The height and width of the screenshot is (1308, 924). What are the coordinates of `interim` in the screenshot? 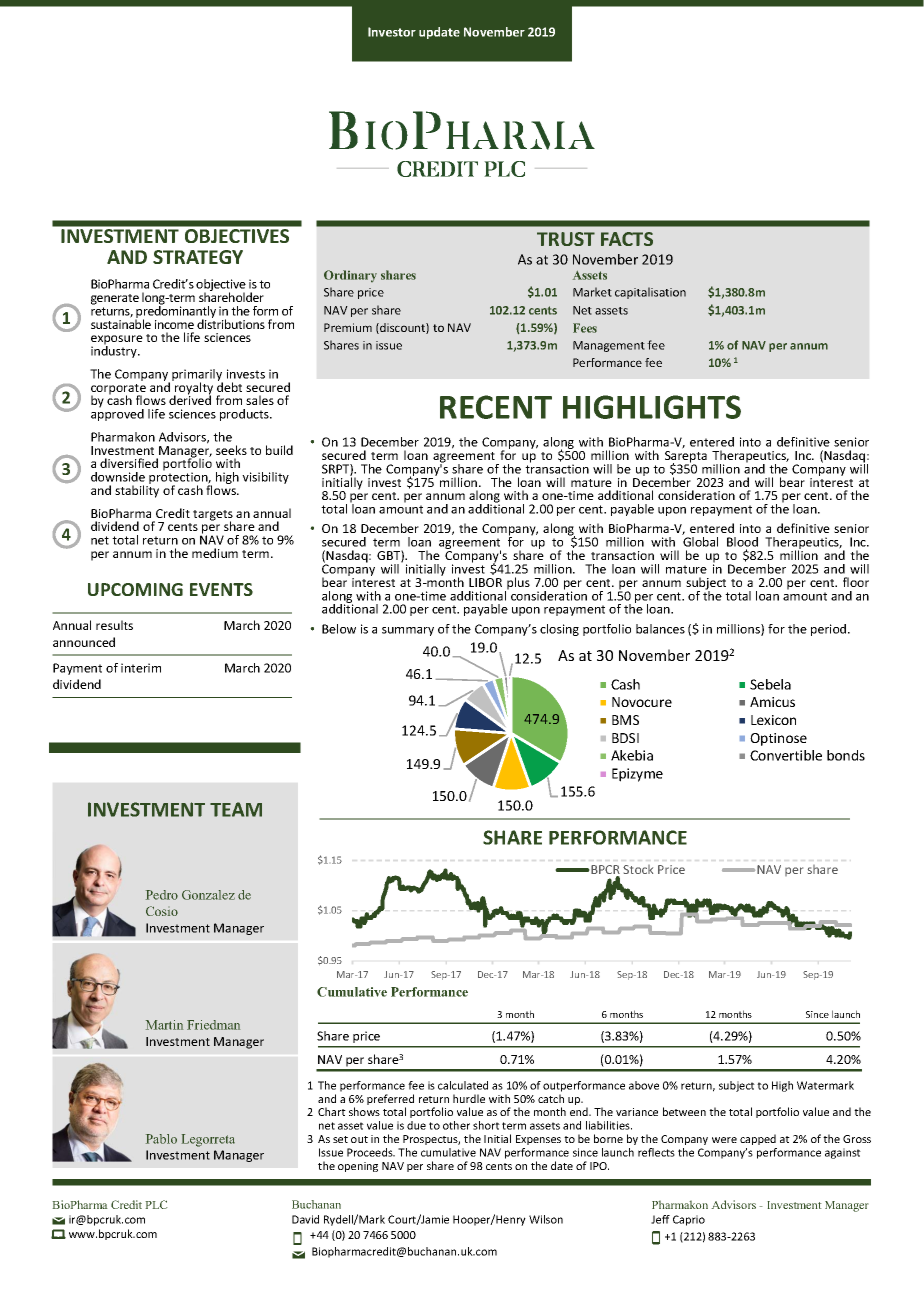 It's located at (141, 668).
